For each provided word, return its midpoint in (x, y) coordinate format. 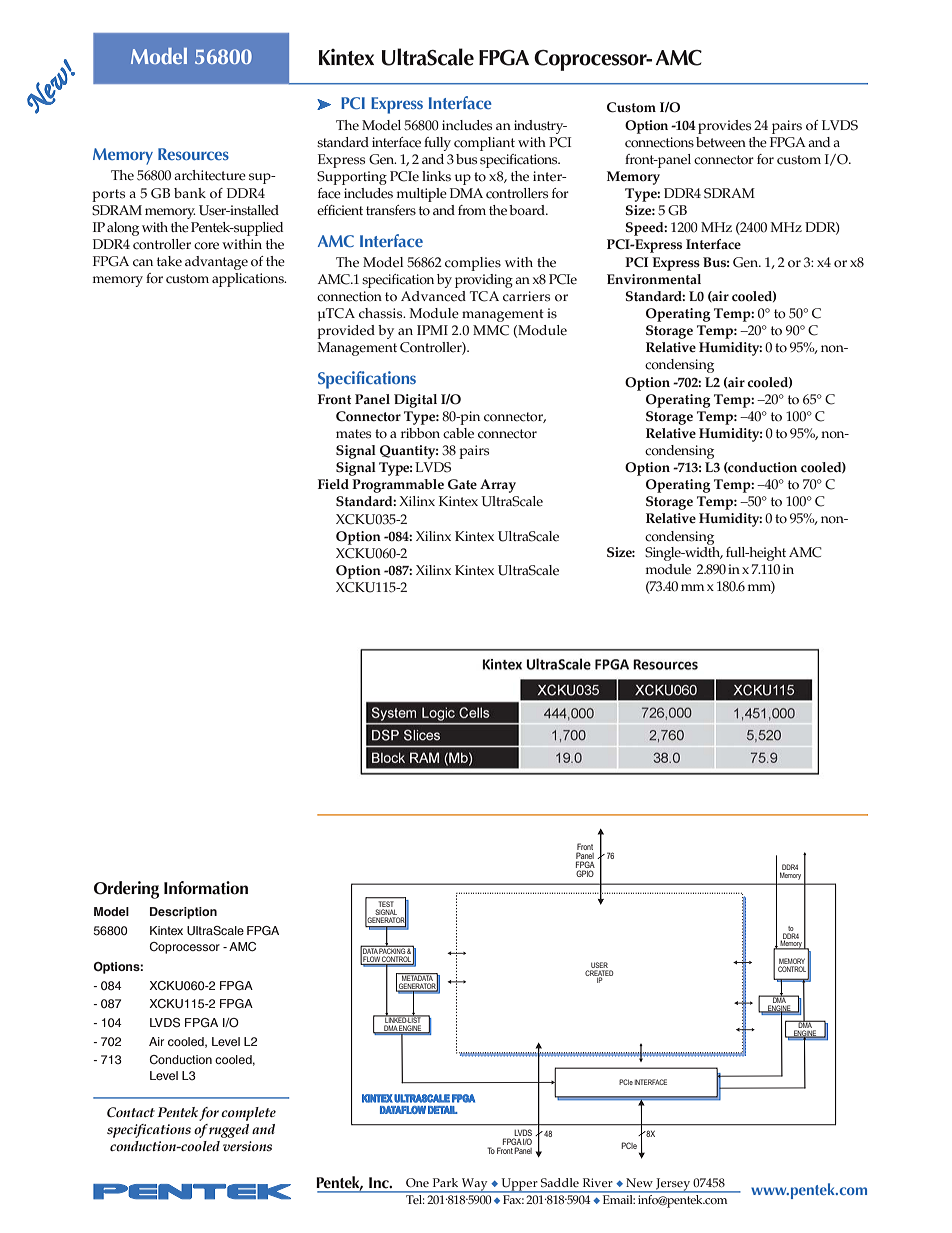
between (721, 142)
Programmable (398, 486)
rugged (229, 1131)
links (436, 176)
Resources (193, 154)
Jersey (673, 1185)
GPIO (585, 873)
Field (333, 484)
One (417, 1182)
